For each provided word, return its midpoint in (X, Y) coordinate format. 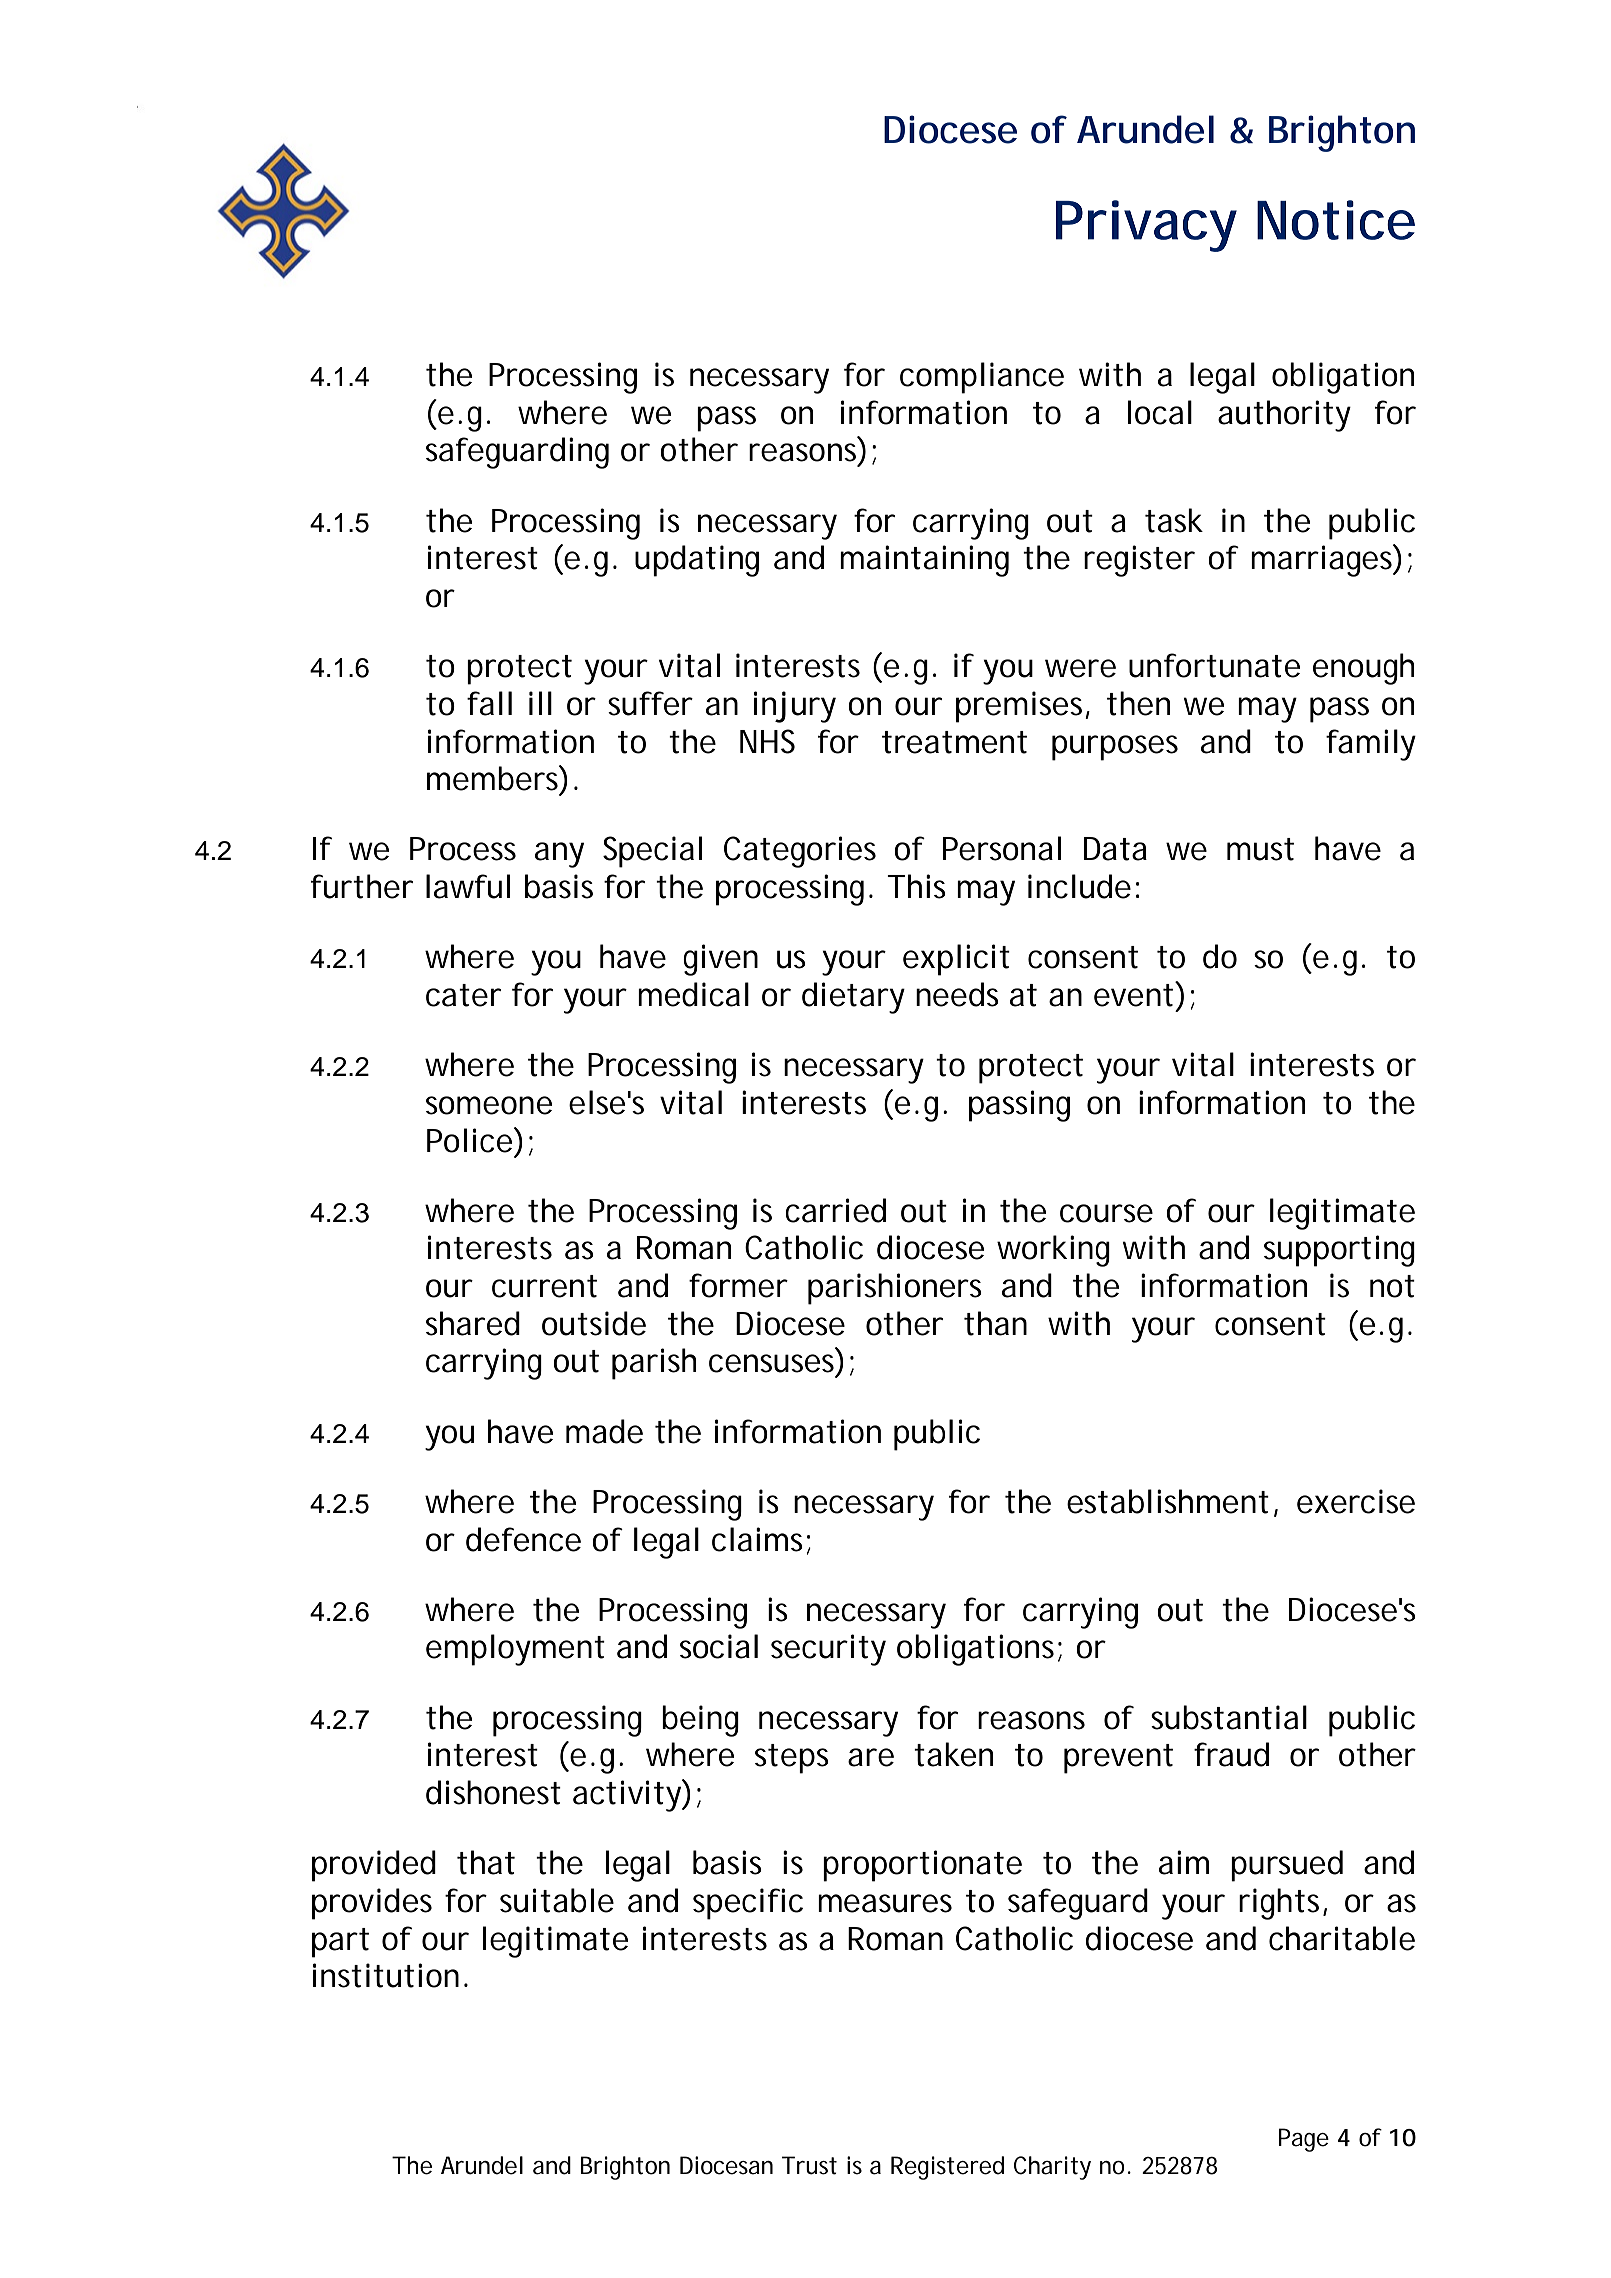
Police (471, 1140)
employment (515, 1650)
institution (386, 1975)
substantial (1229, 1717)
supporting (1339, 1251)
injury (795, 707)
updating (697, 561)
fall (489, 703)
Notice (1336, 220)
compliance (982, 378)
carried (835, 1210)
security (828, 1650)
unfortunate (1214, 665)
